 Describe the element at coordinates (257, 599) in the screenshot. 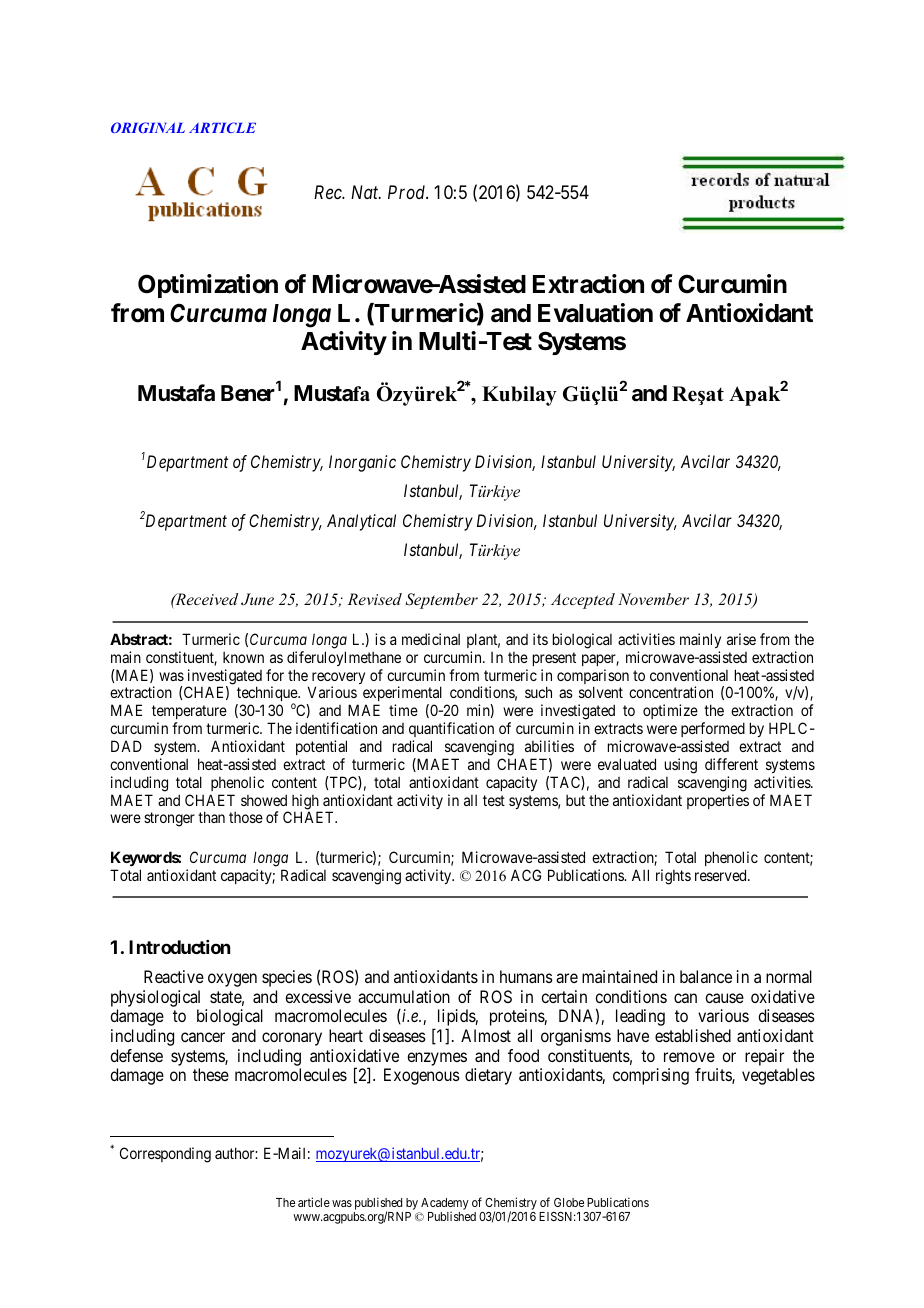

I see `June` at that location.
